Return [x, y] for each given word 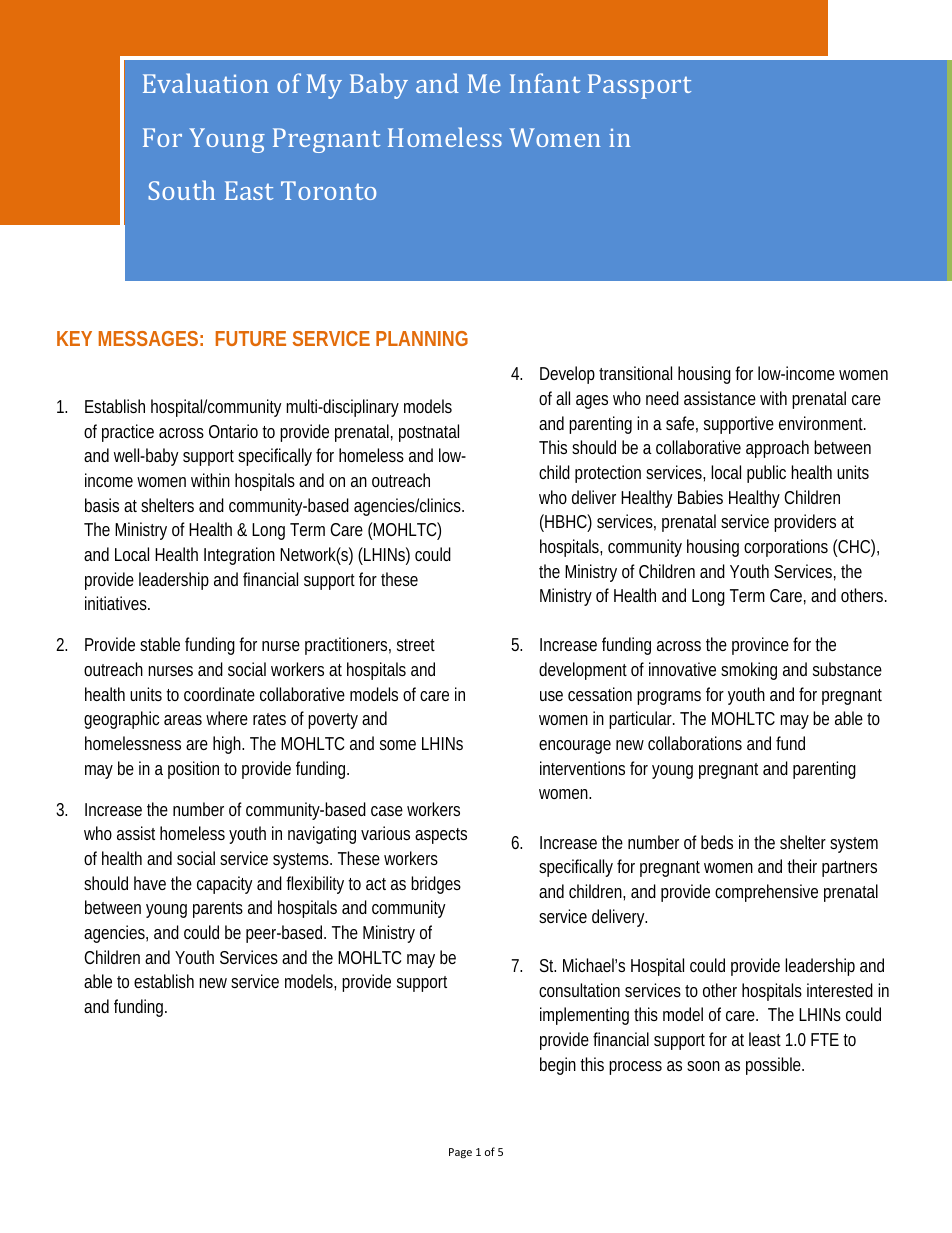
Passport [639, 86]
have [150, 883]
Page [460, 1153]
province [760, 646]
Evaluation [206, 83]
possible [775, 1066]
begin [558, 1066]
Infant [545, 83]
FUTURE [251, 338]
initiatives [117, 603]
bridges [436, 885]
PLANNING [422, 338]
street [416, 645]
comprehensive [766, 893]
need [662, 398]
